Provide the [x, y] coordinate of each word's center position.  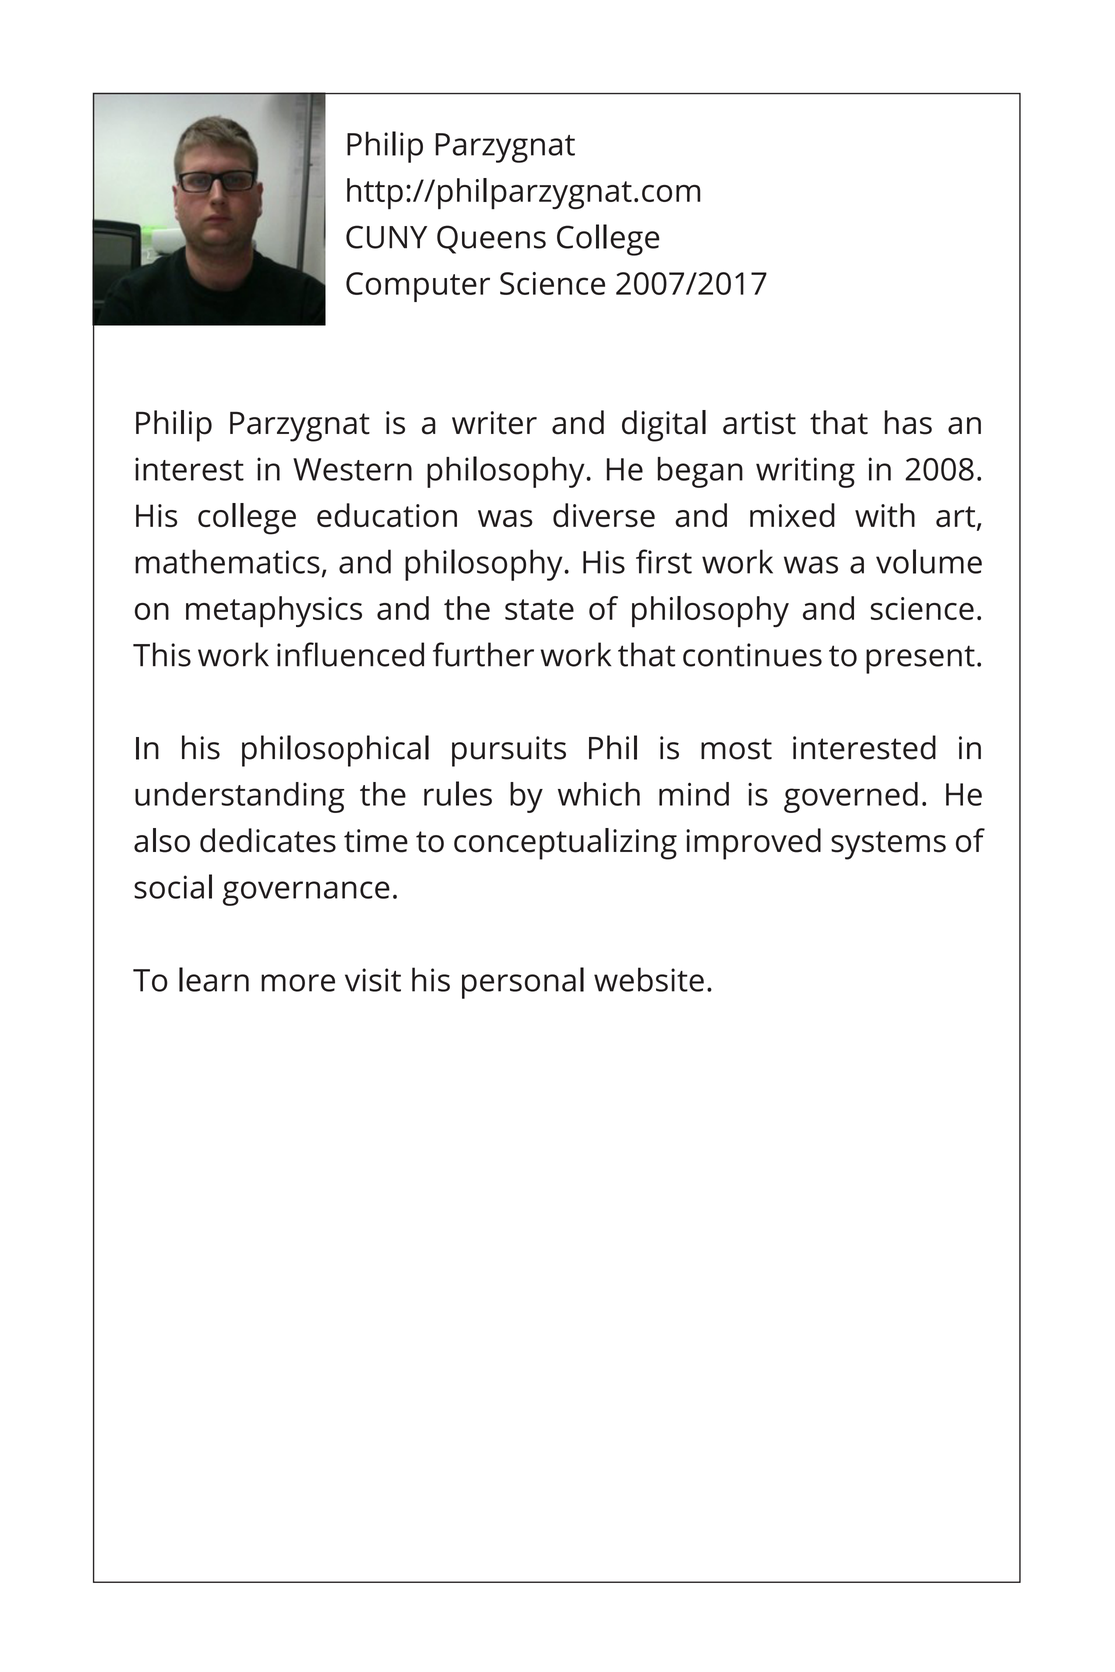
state [539, 609]
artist [759, 423]
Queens [491, 239]
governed [851, 797]
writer [494, 423]
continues [752, 655]
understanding [239, 797]
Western [352, 469]
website [649, 979]
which [599, 794]
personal [523, 983]
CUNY [386, 237]
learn [214, 979]
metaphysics [274, 612]
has [908, 422]
